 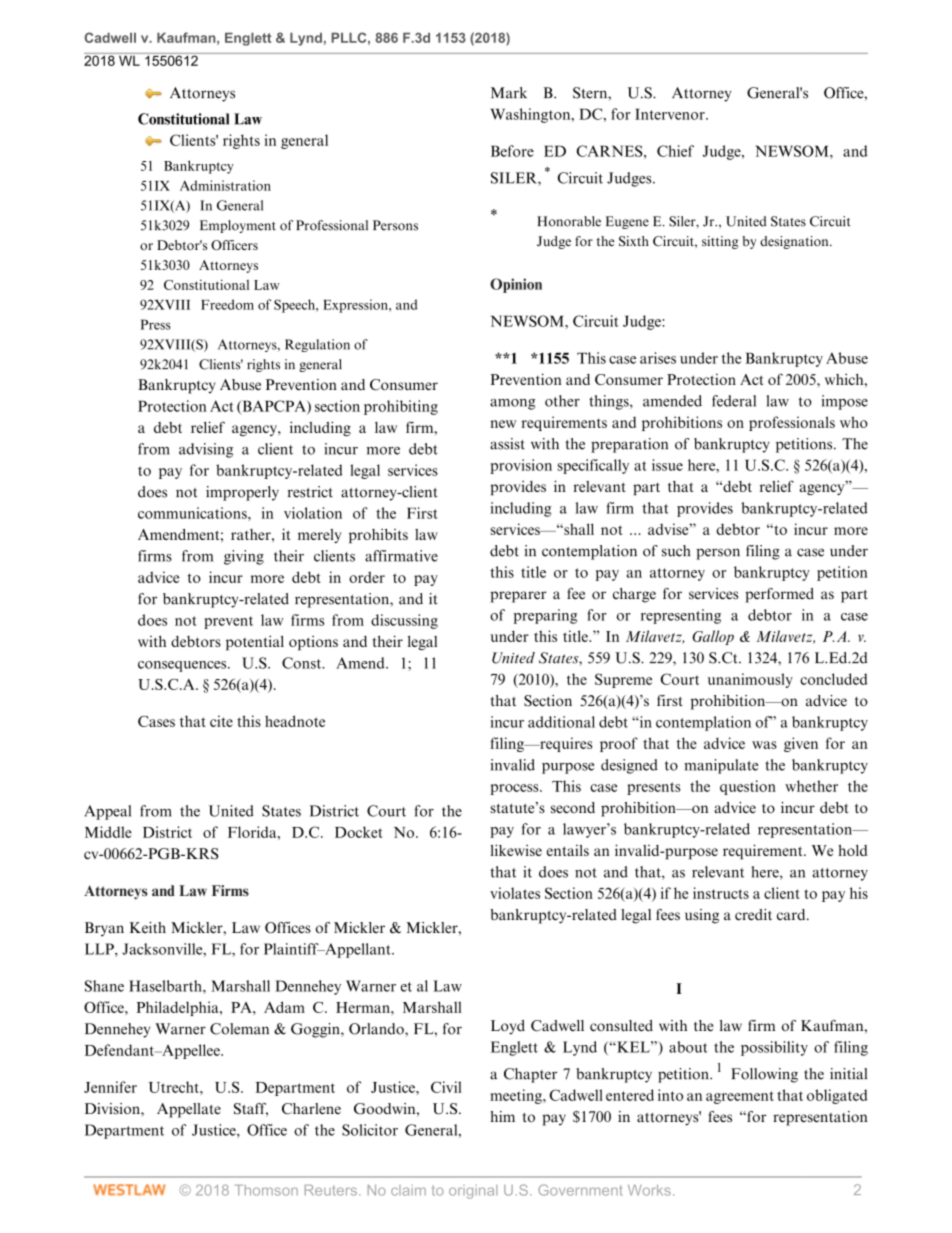 I want to click on Gallop, so click(x=713, y=637).
